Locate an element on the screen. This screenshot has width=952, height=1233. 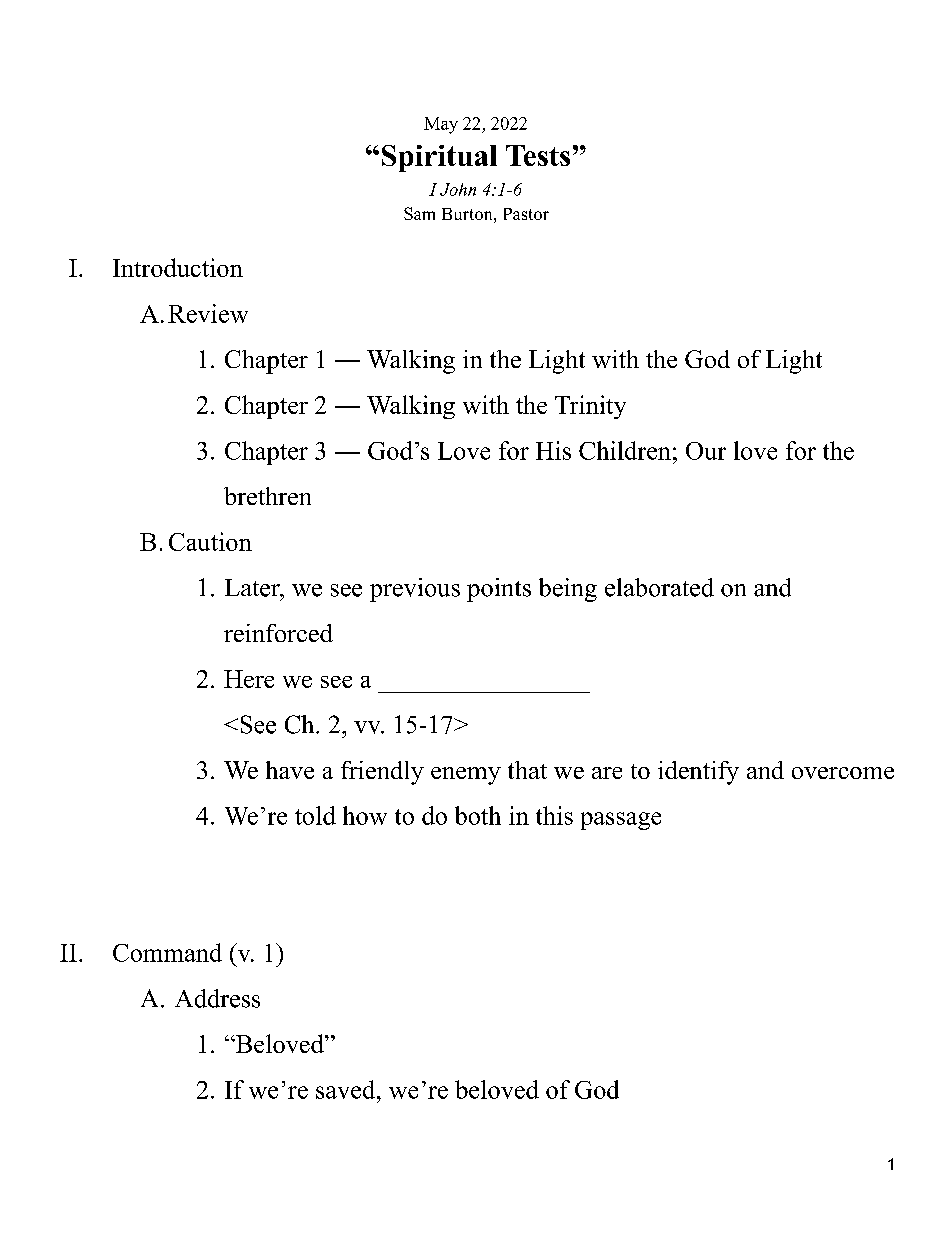
brethren is located at coordinates (267, 496).
